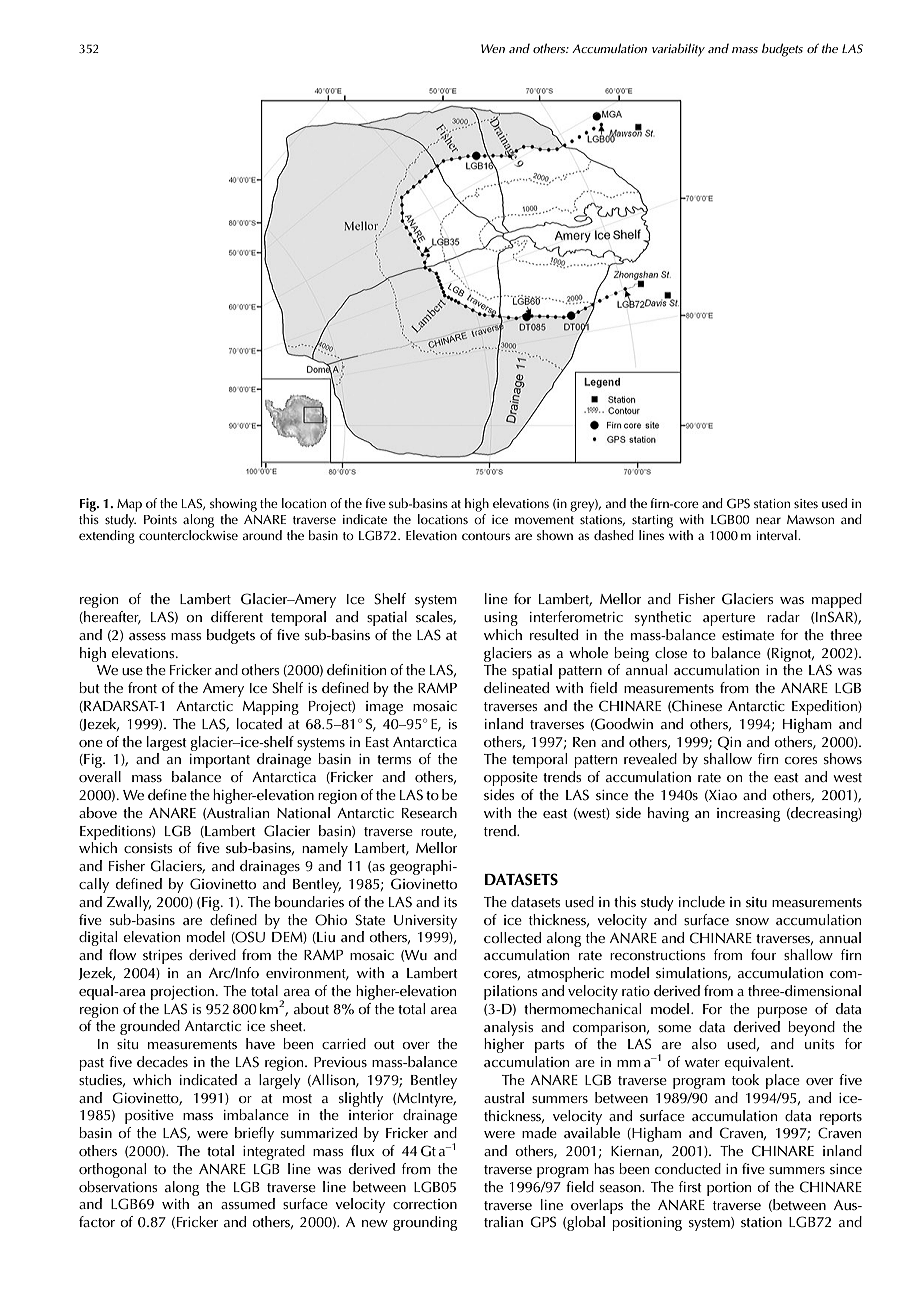  Describe the element at coordinates (425, 1204) in the screenshot. I see `correction` at that location.
